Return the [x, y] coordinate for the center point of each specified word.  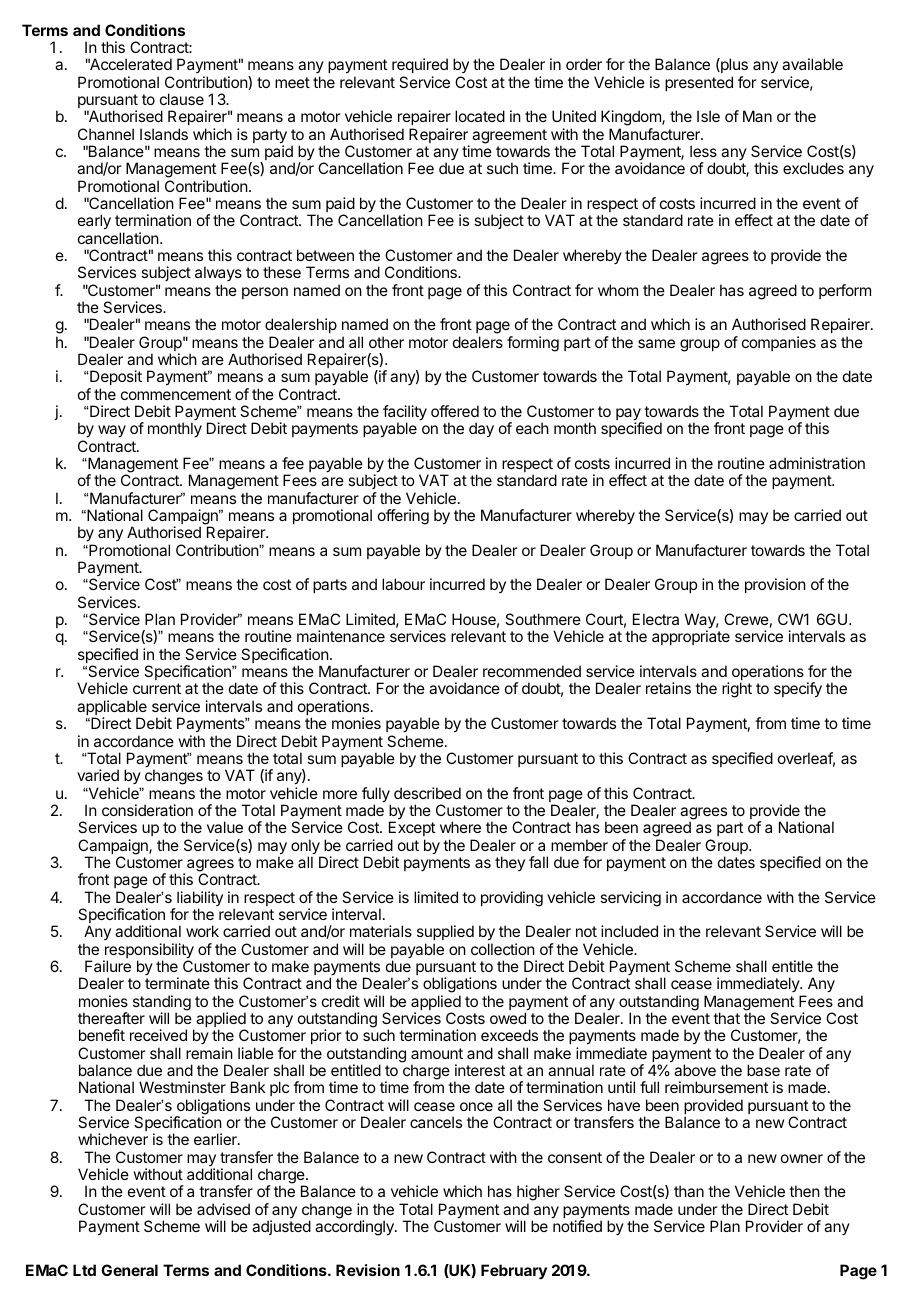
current [157, 688]
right [737, 690]
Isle [708, 116]
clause [182, 99]
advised [223, 1209]
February [514, 1272]
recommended [532, 671]
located [480, 116]
